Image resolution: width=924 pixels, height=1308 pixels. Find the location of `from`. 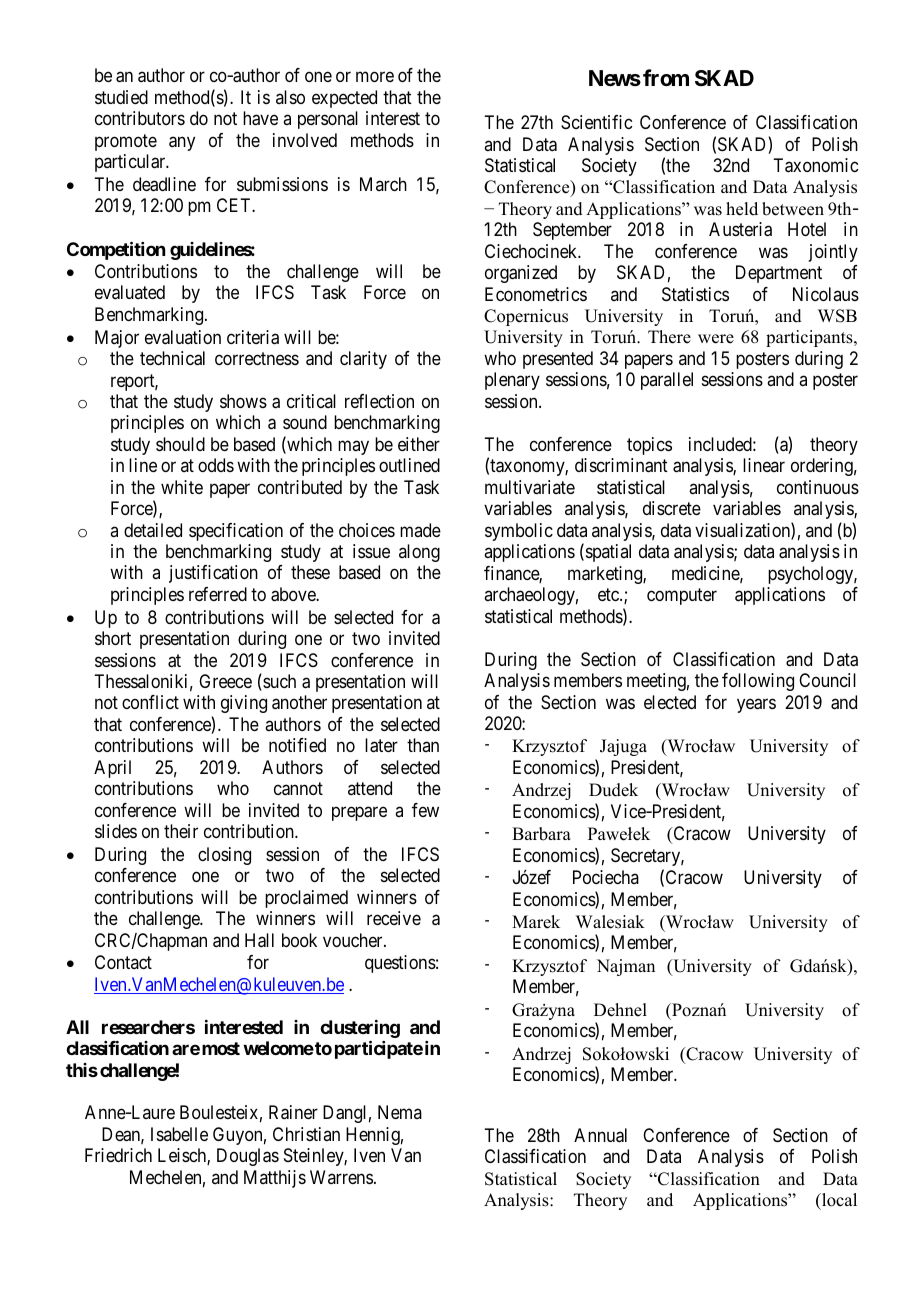

from is located at coordinates (666, 77).
